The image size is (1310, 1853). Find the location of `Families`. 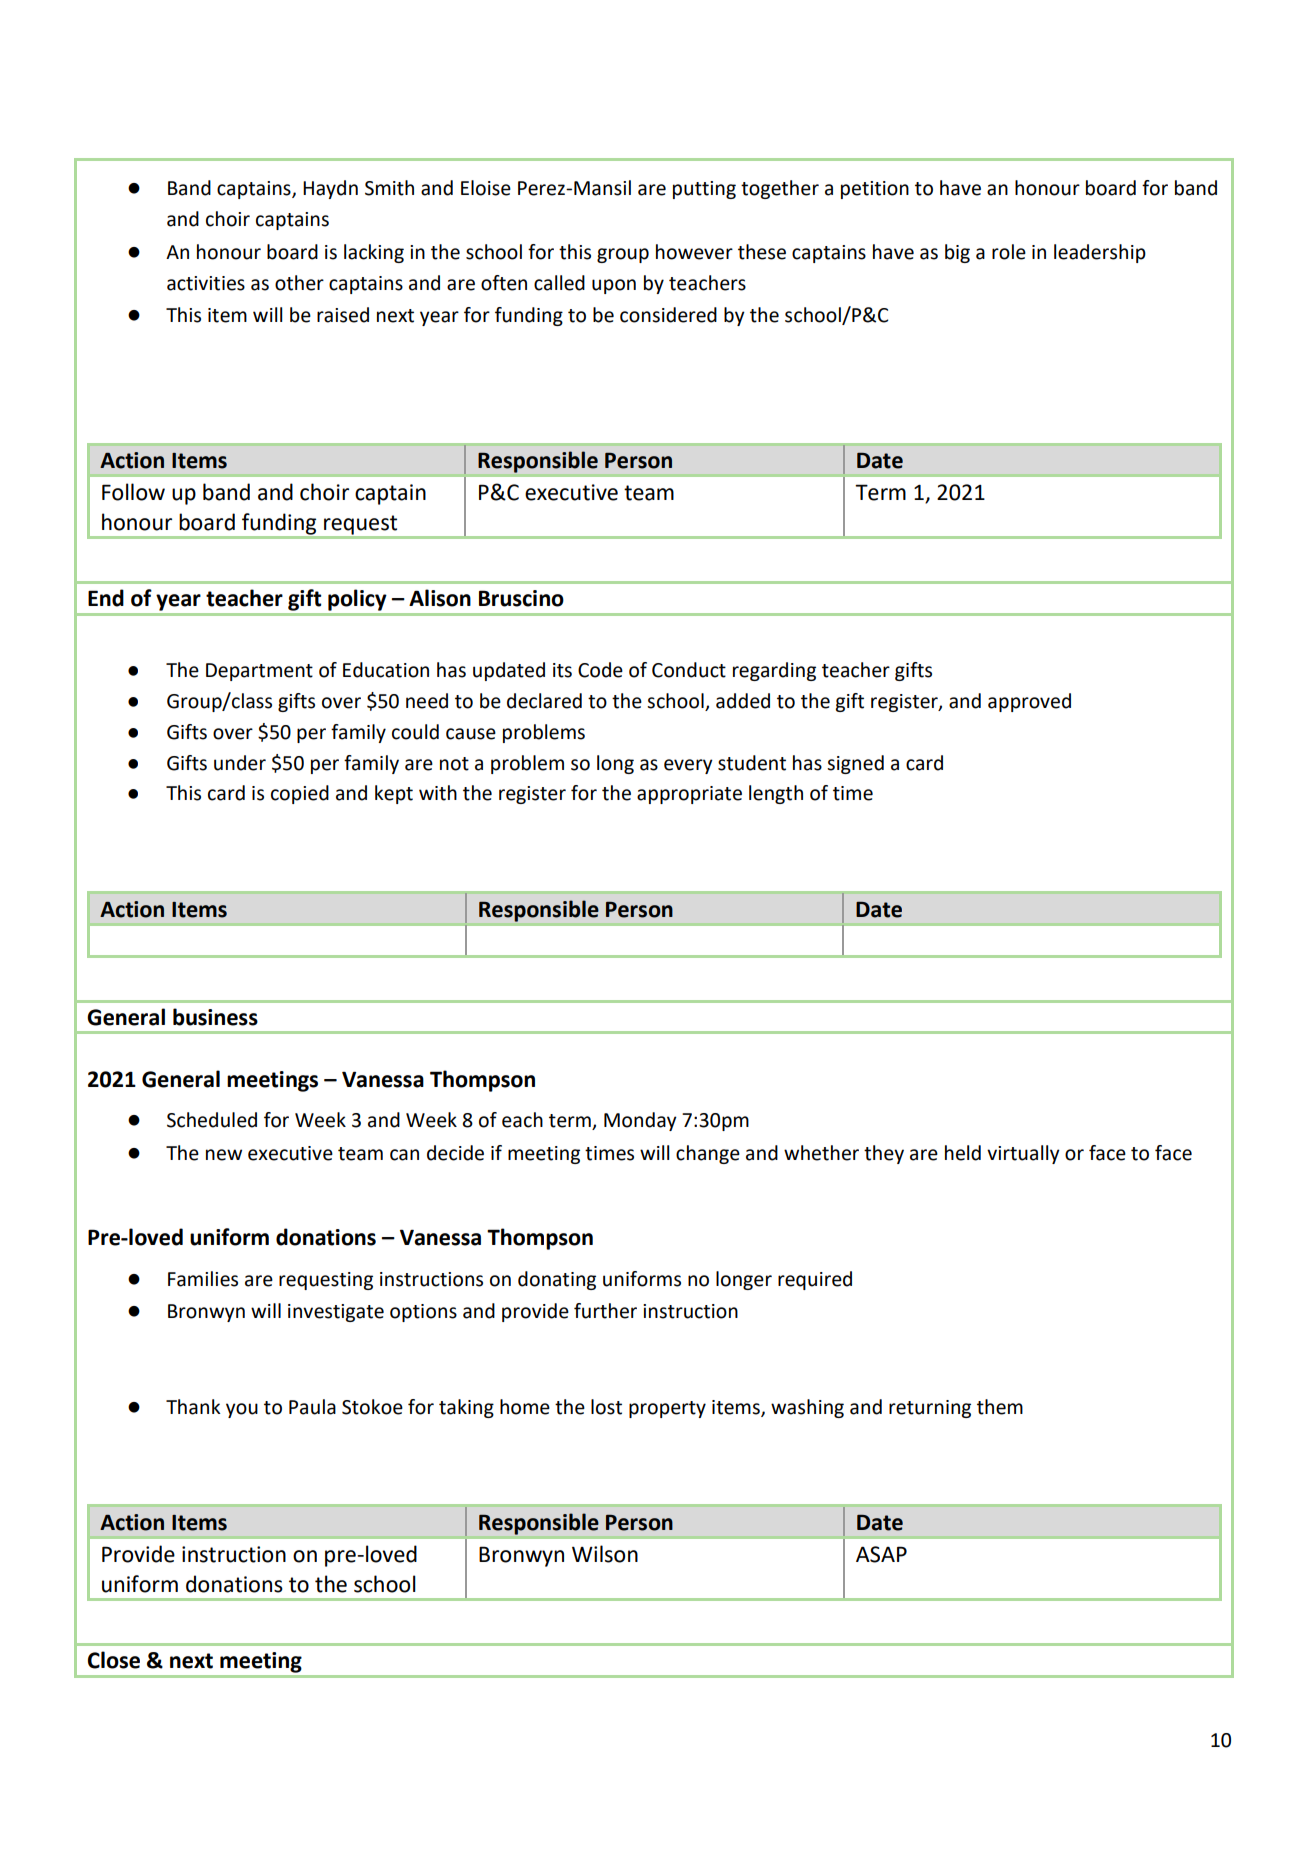

Families is located at coordinates (203, 1279).
